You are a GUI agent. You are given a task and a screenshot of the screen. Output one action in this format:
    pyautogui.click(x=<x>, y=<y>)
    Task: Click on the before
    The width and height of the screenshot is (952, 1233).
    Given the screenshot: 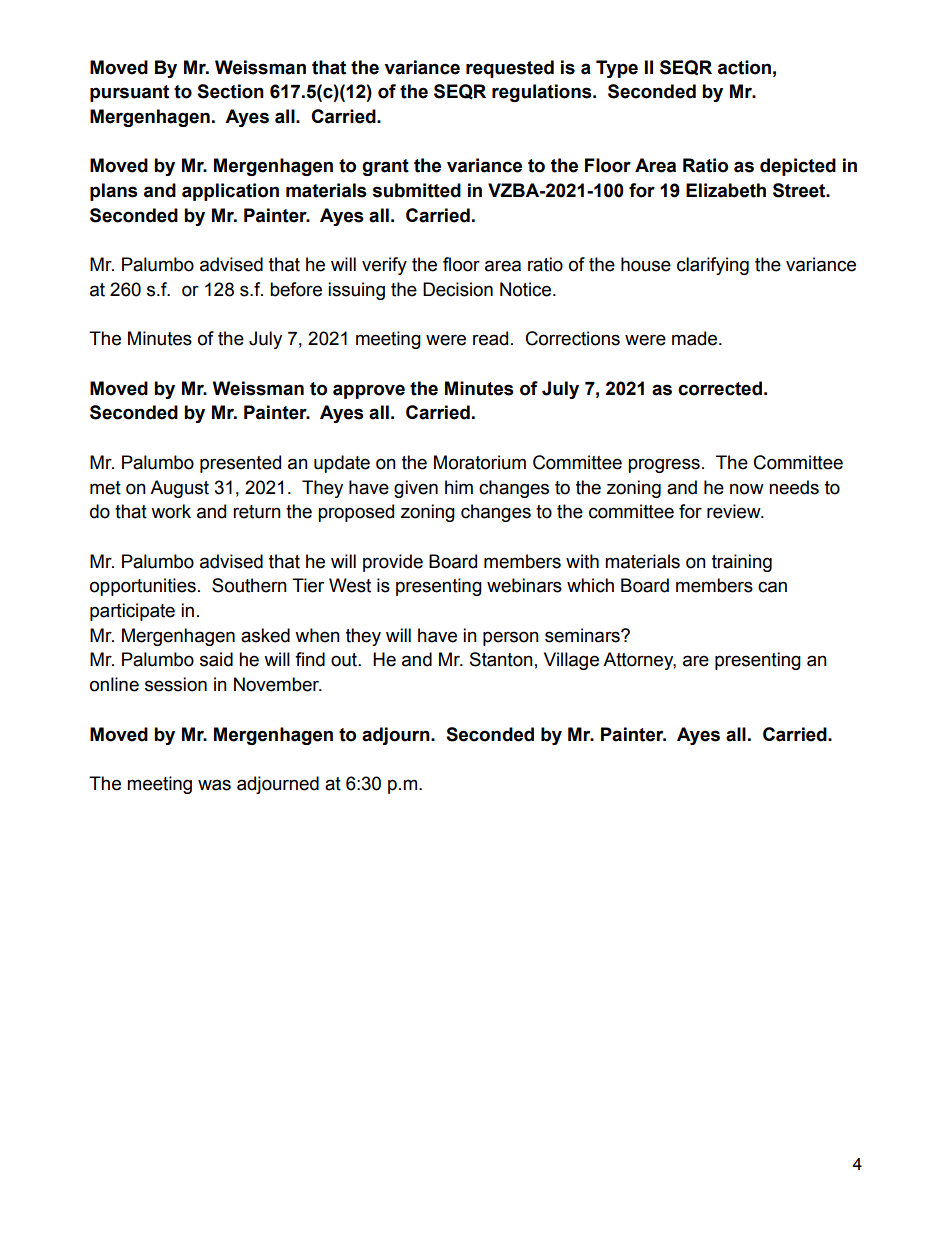 What is the action you would take?
    pyautogui.click(x=296, y=289)
